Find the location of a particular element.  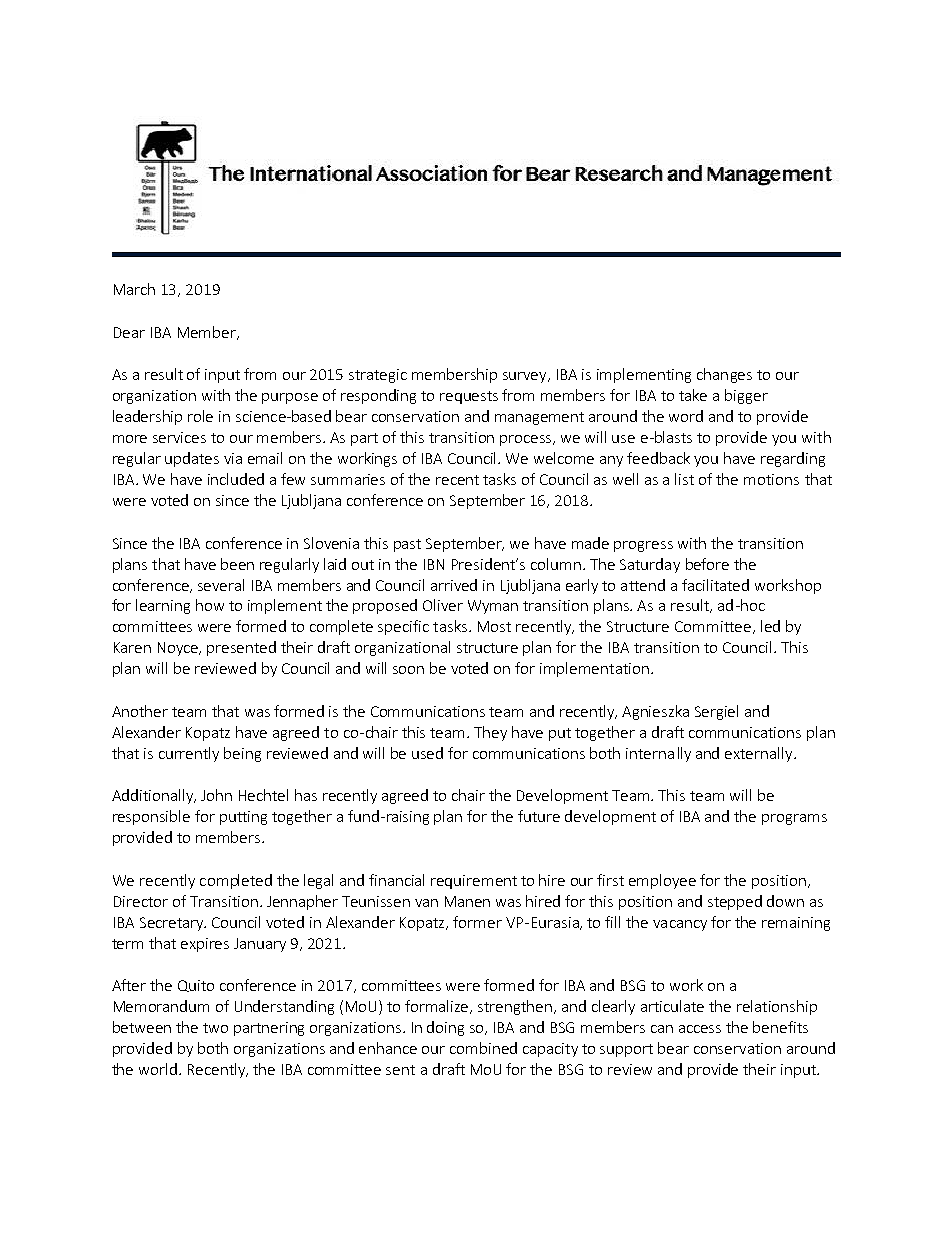

survey is located at coordinates (526, 377).
